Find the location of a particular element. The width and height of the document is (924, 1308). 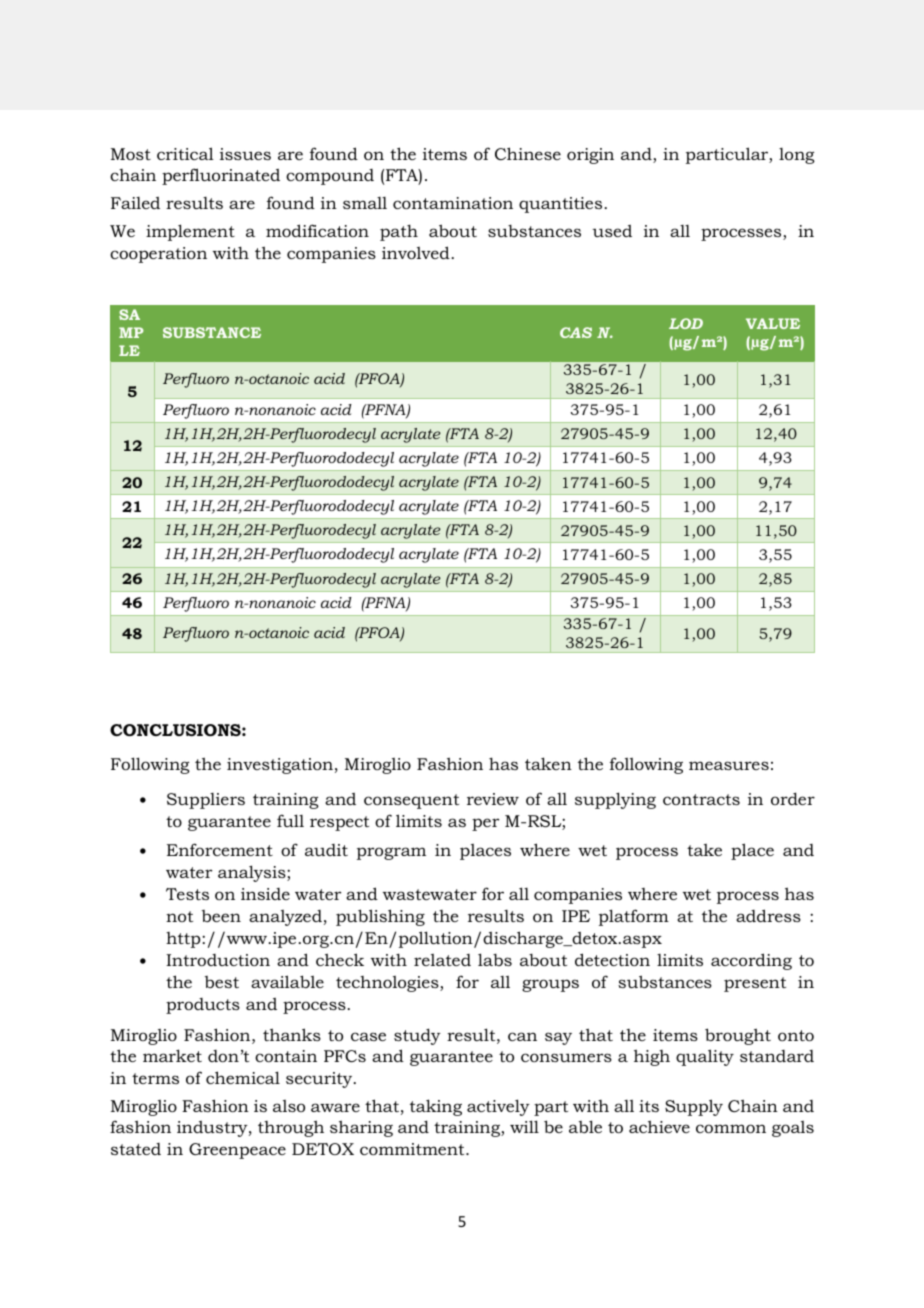

Greenpeace is located at coordinates (237, 1151).
